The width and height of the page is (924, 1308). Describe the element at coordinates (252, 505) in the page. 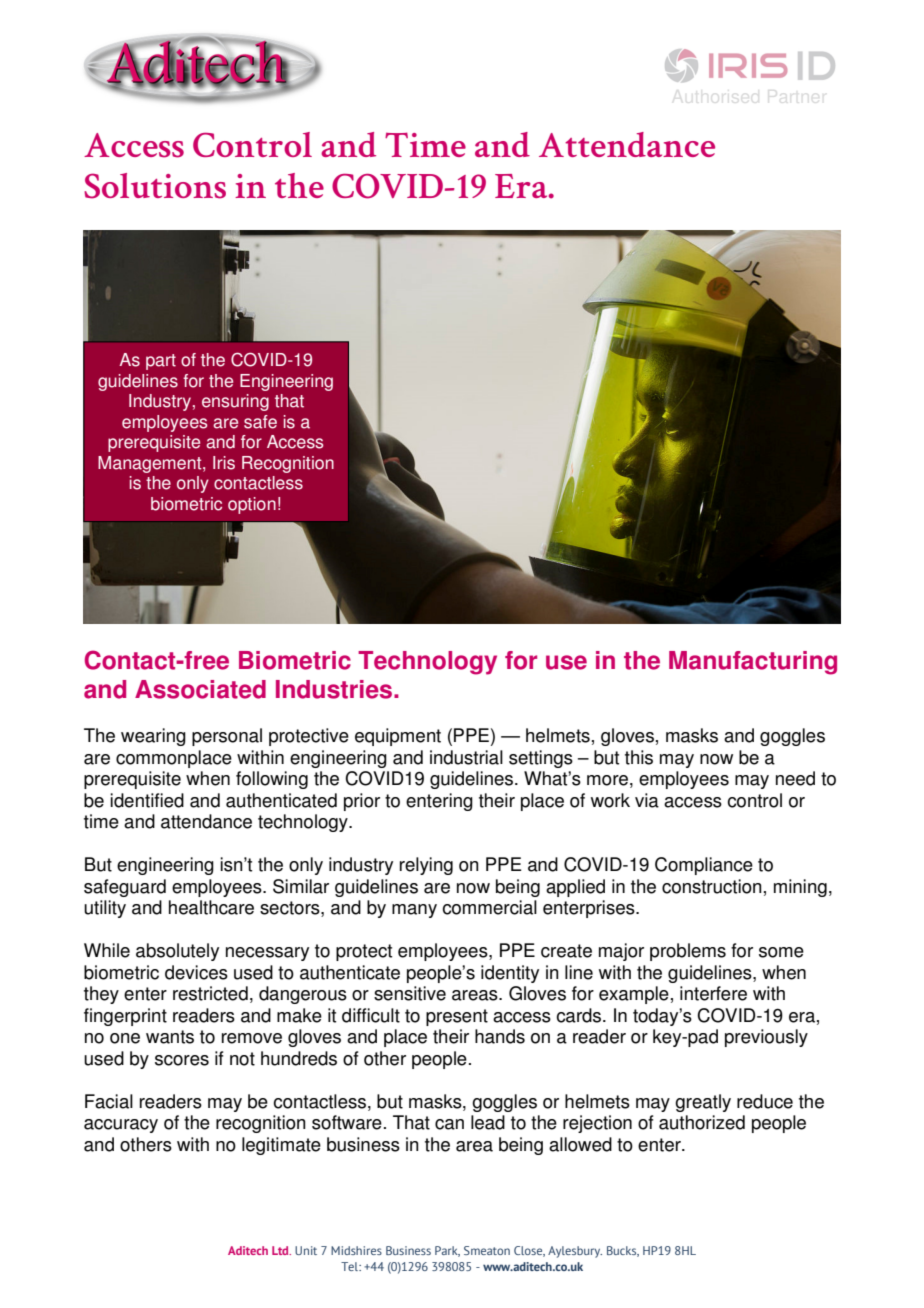

I see `option` at that location.
